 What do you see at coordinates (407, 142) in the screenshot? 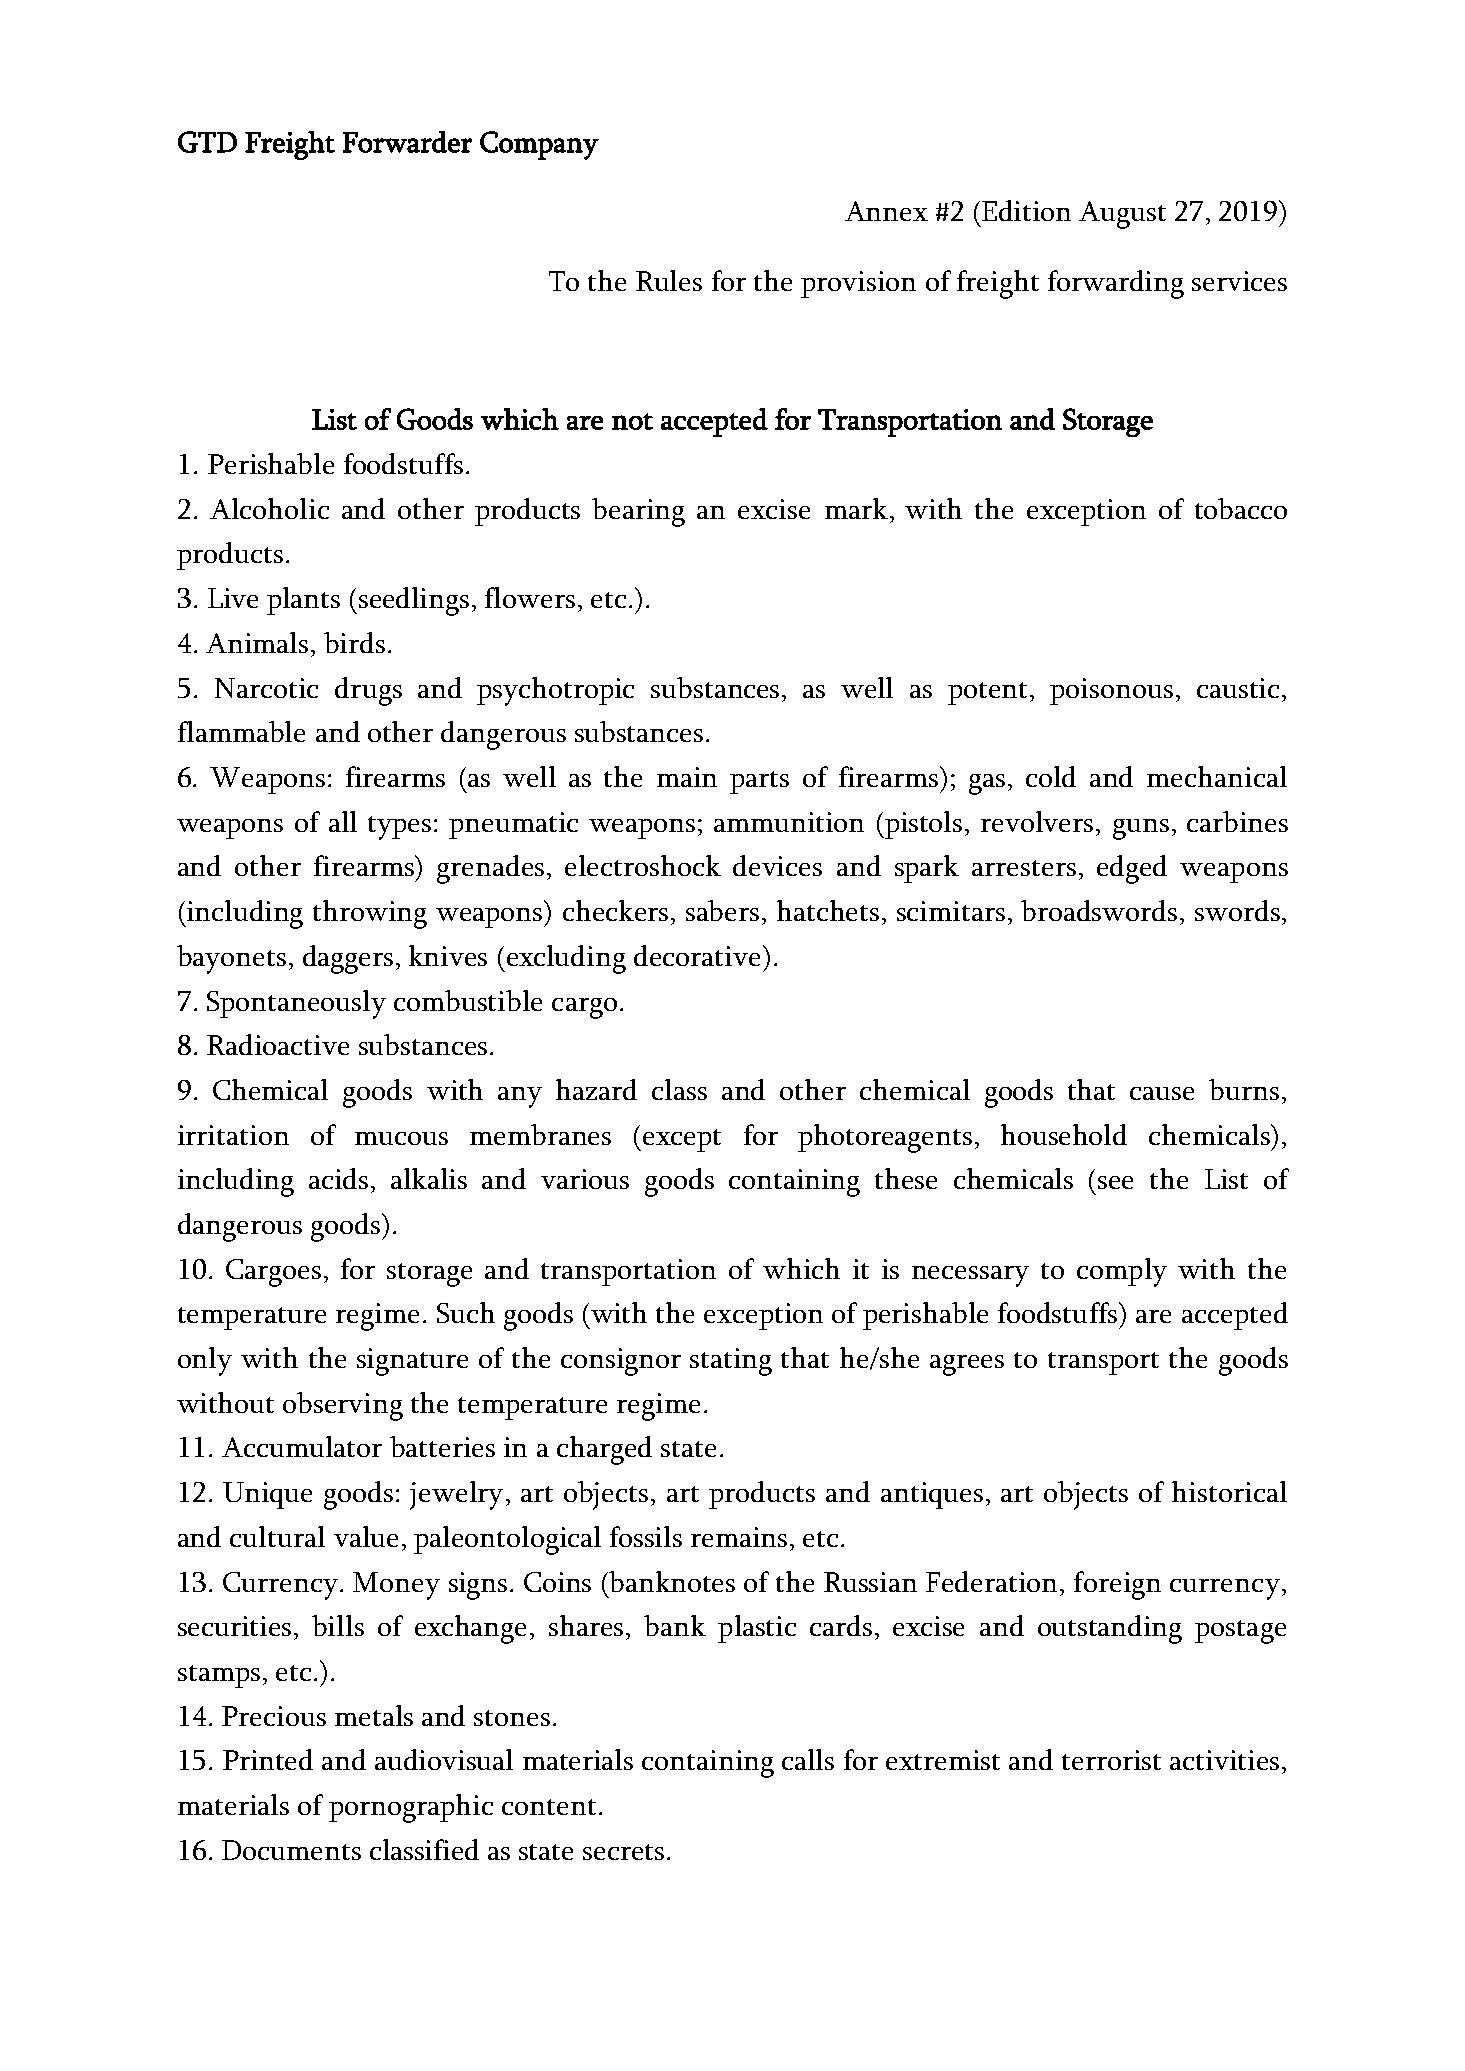
I see `Forwarder` at bounding box center [407, 142].
